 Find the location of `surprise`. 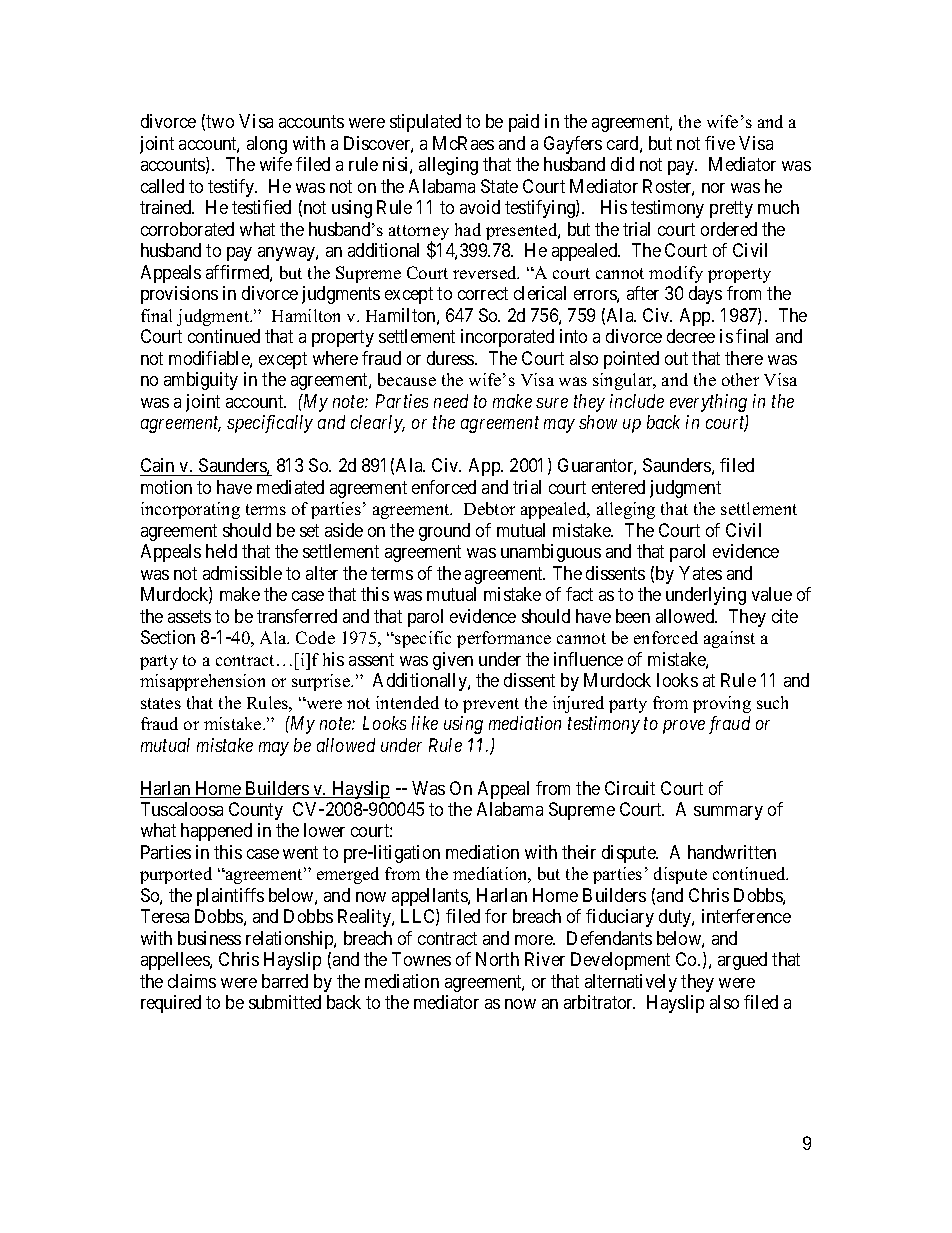

surprise is located at coordinates (322, 682).
